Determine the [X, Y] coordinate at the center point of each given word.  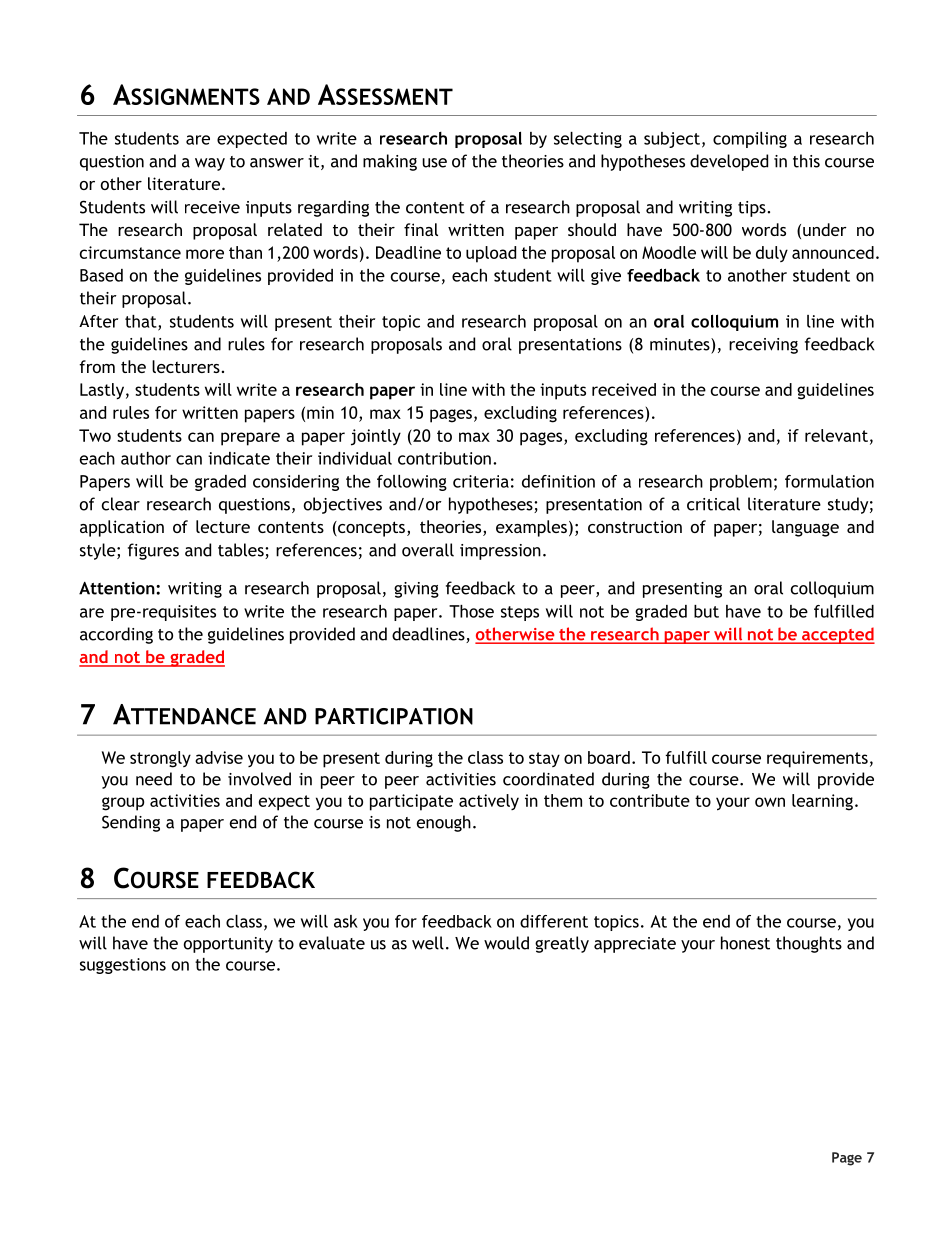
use [434, 163]
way [210, 164]
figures [153, 551]
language [805, 528]
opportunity [228, 945]
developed [729, 162]
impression [500, 552]
